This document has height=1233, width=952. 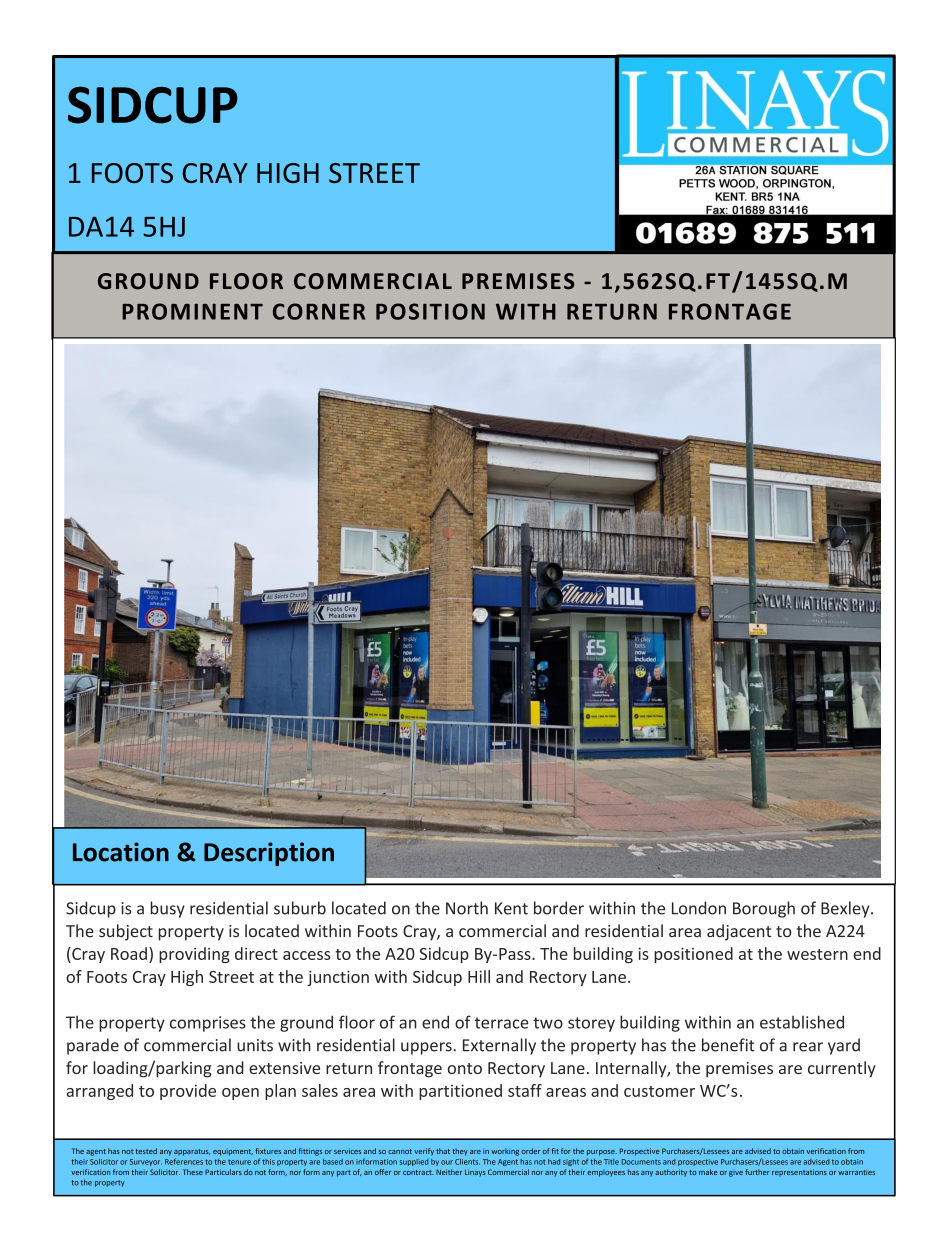 What do you see at coordinates (764, 909) in the document?
I see `Borough` at bounding box center [764, 909].
